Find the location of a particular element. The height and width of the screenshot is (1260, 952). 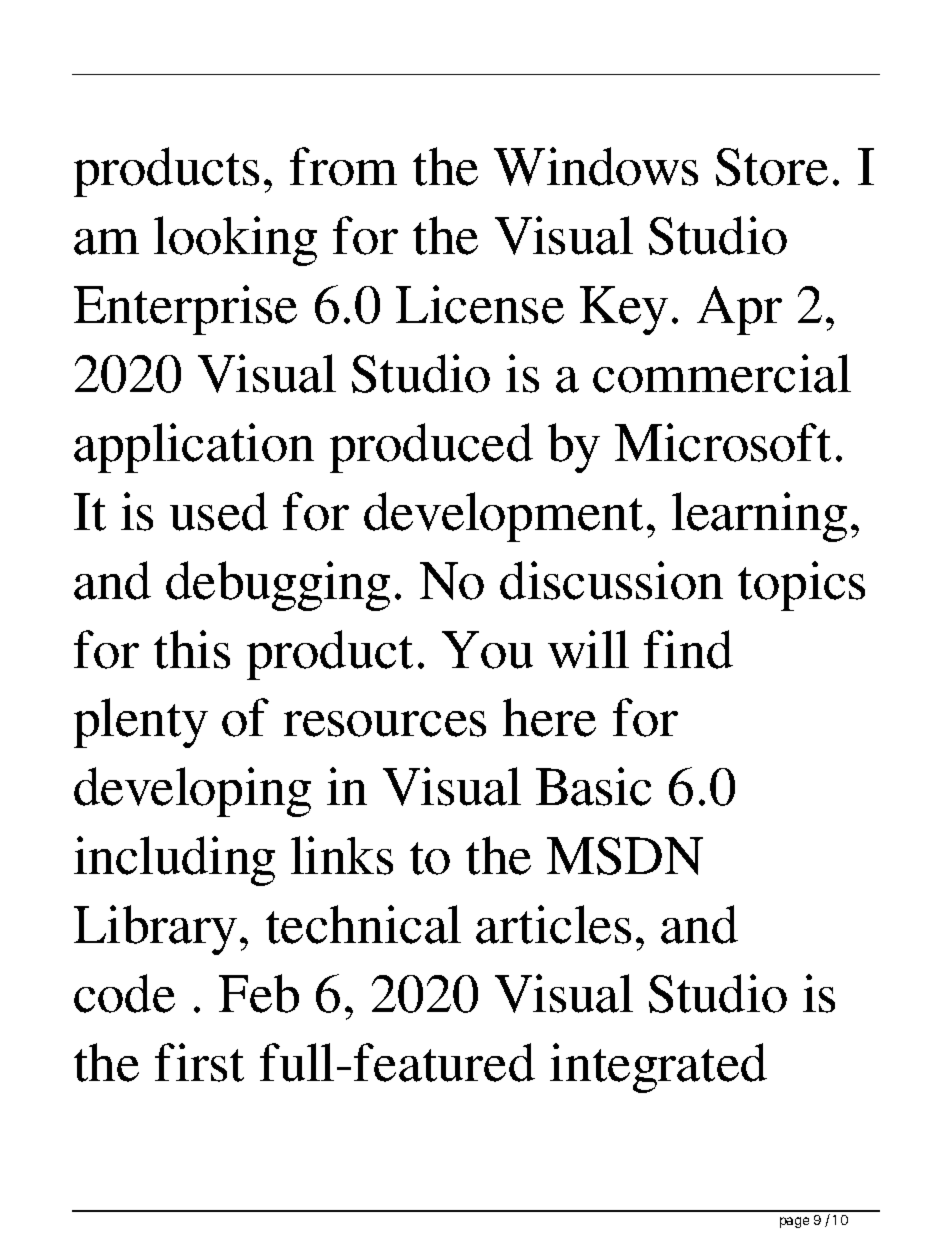

Store is located at coordinates (772, 167).
